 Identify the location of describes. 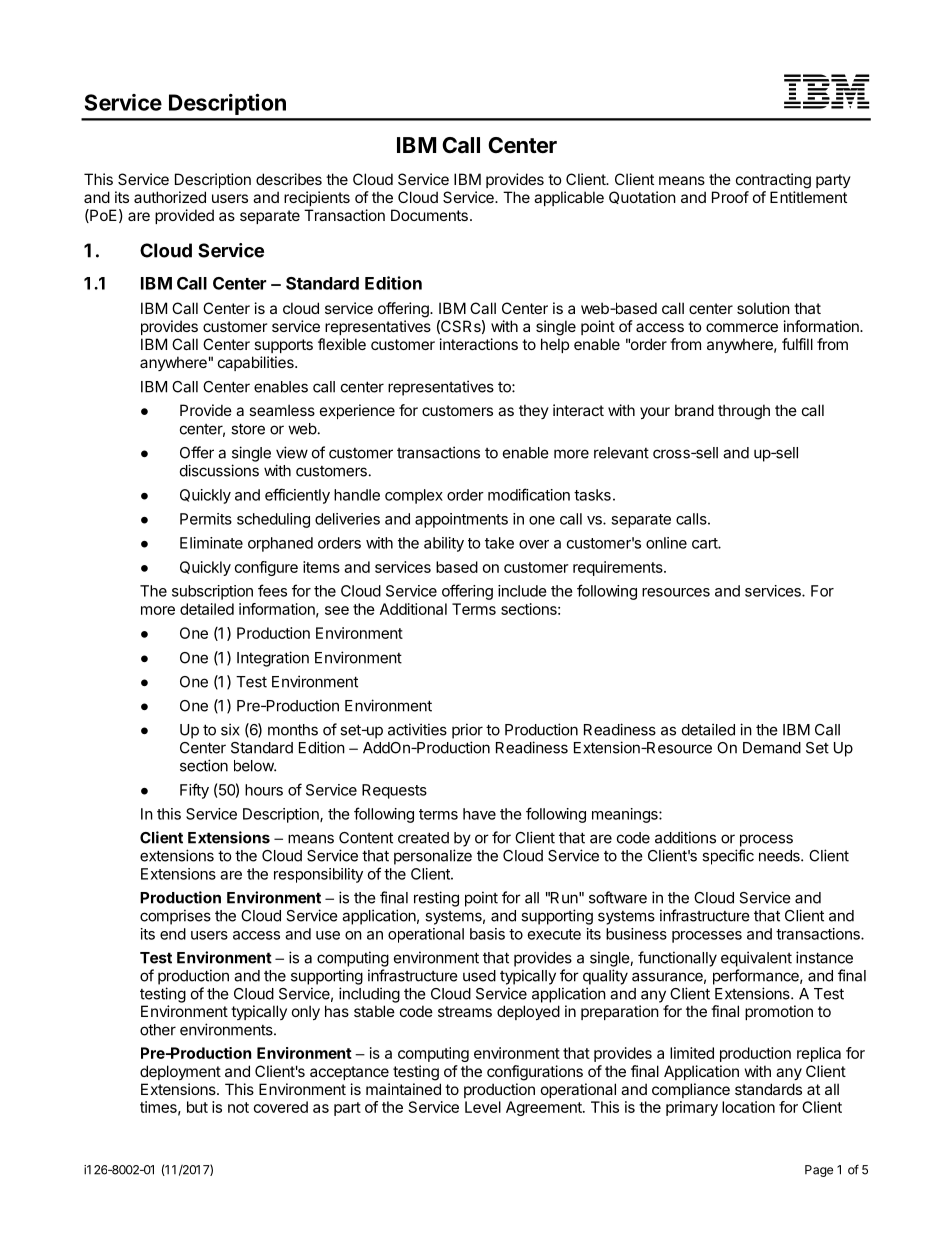
(289, 179).
